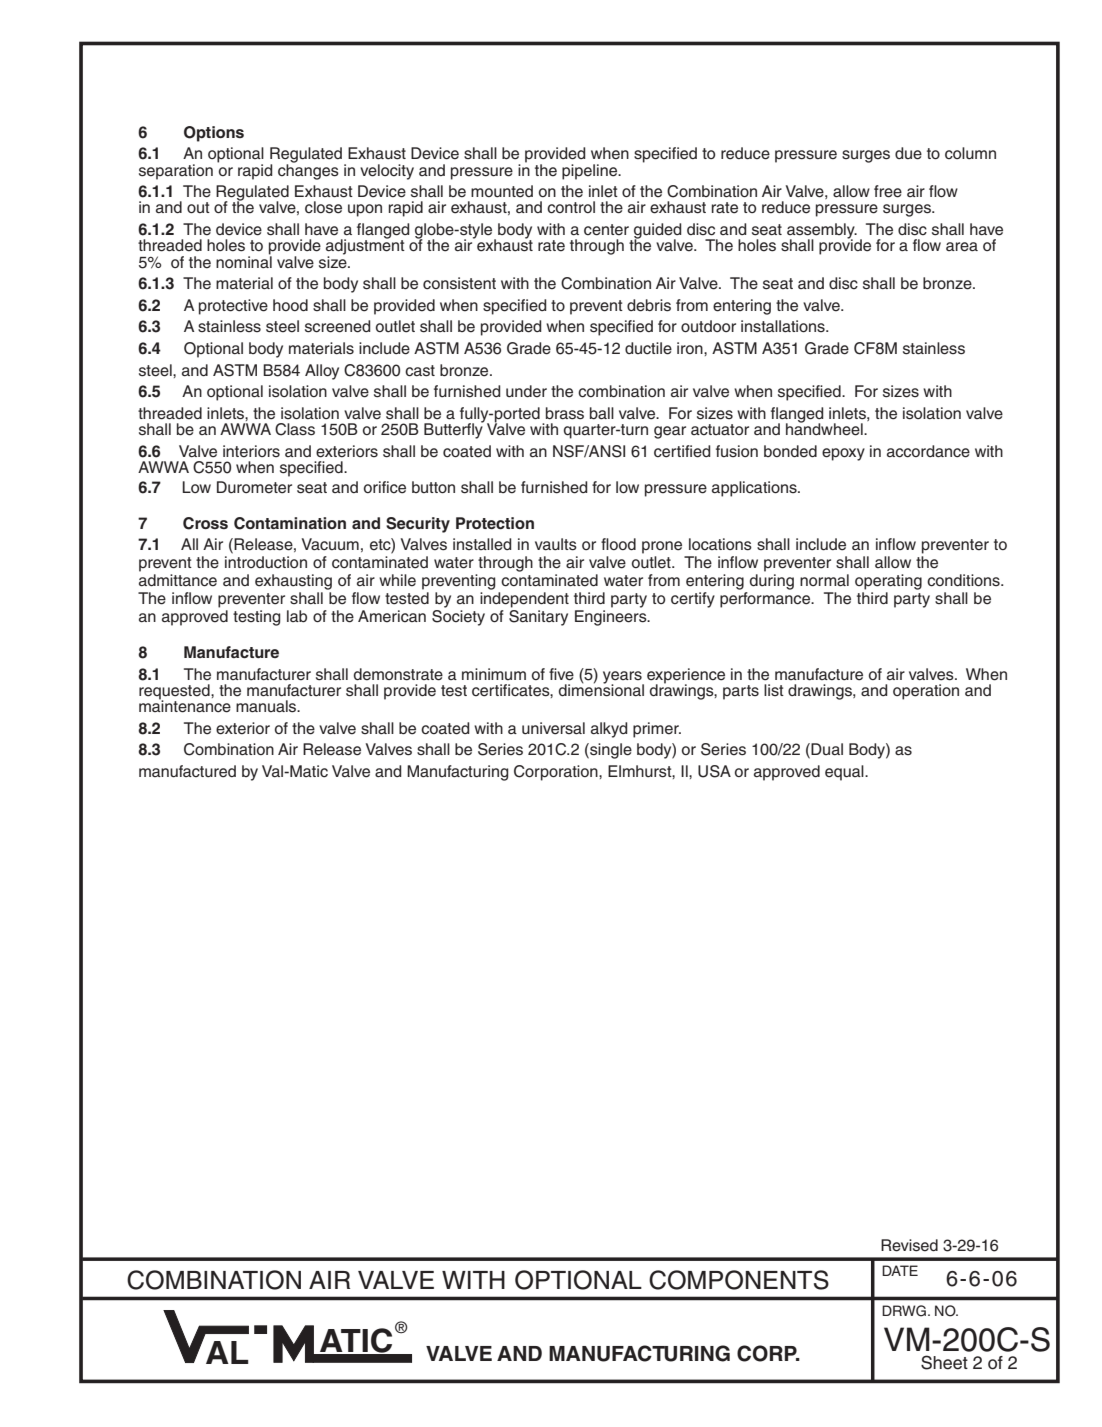  What do you see at coordinates (739, 1280) in the screenshot?
I see `COMPONENTS` at bounding box center [739, 1280].
